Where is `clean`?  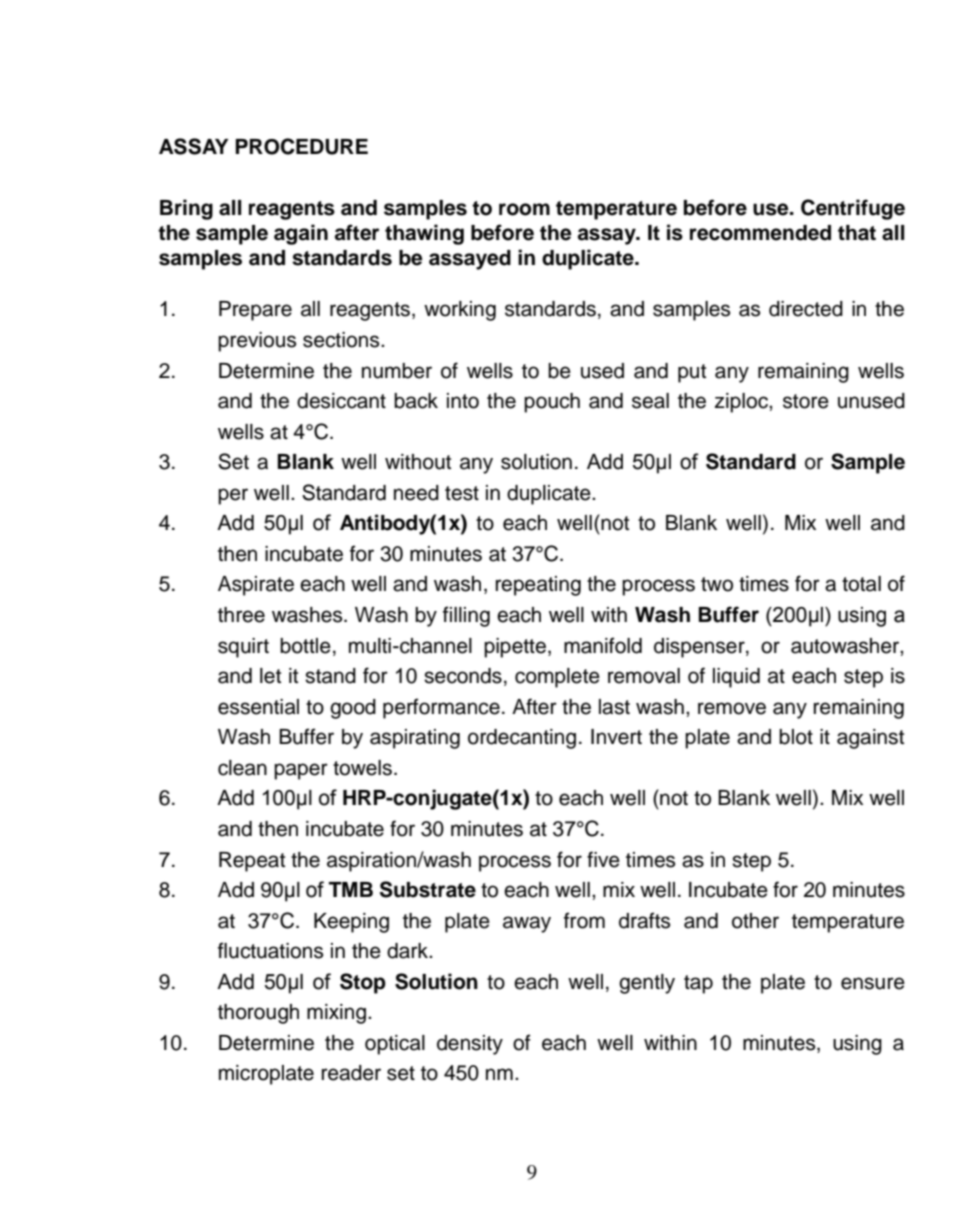 clean is located at coordinates (242, 768).
